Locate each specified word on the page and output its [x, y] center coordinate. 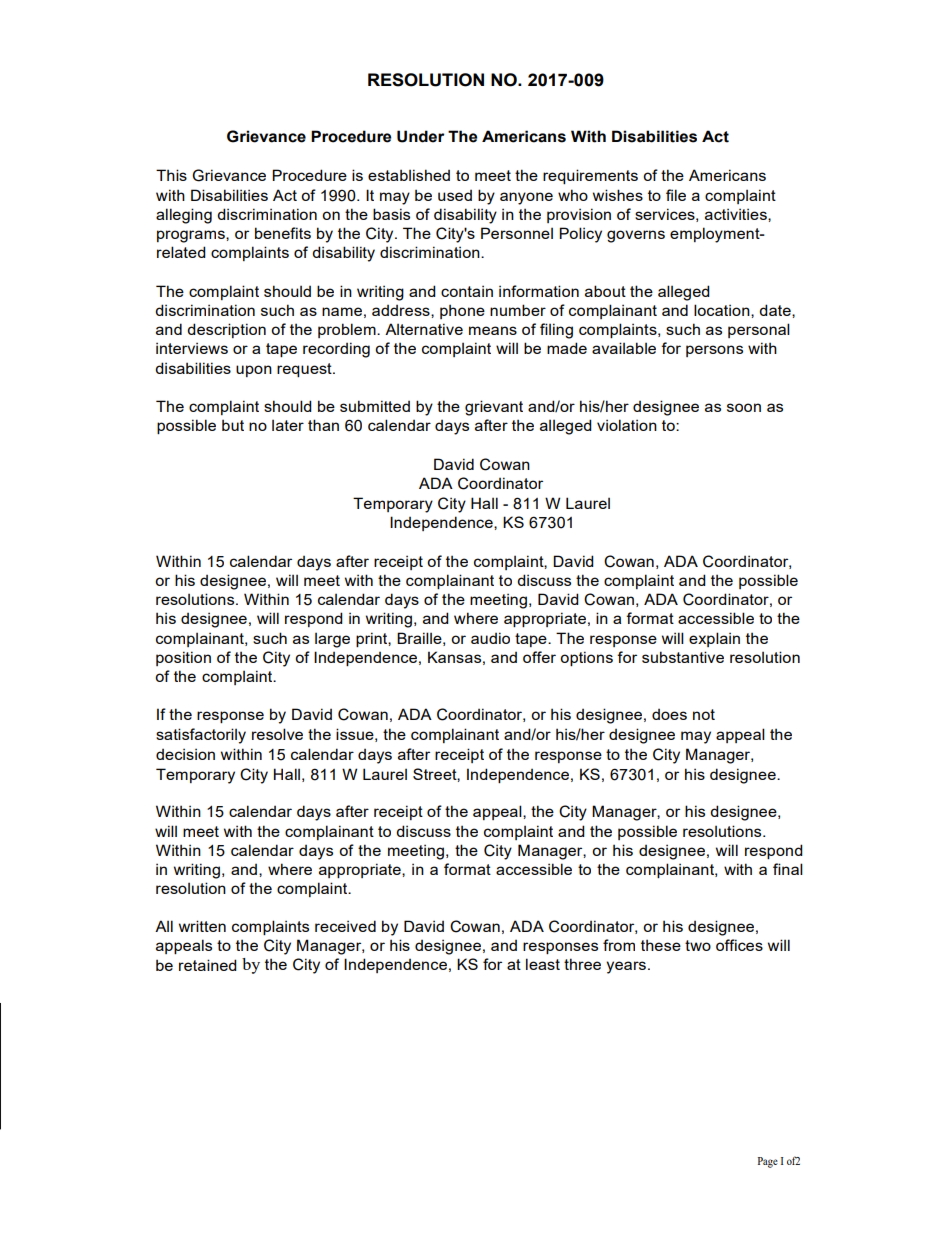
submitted [375, 406]
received [345, 926]
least [543, 964]
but [233, 425]
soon [744, 407]
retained [208, 965]
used [455, 195]
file [676, 195]
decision [185, 754]
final [788, 869]
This [171, 175]
